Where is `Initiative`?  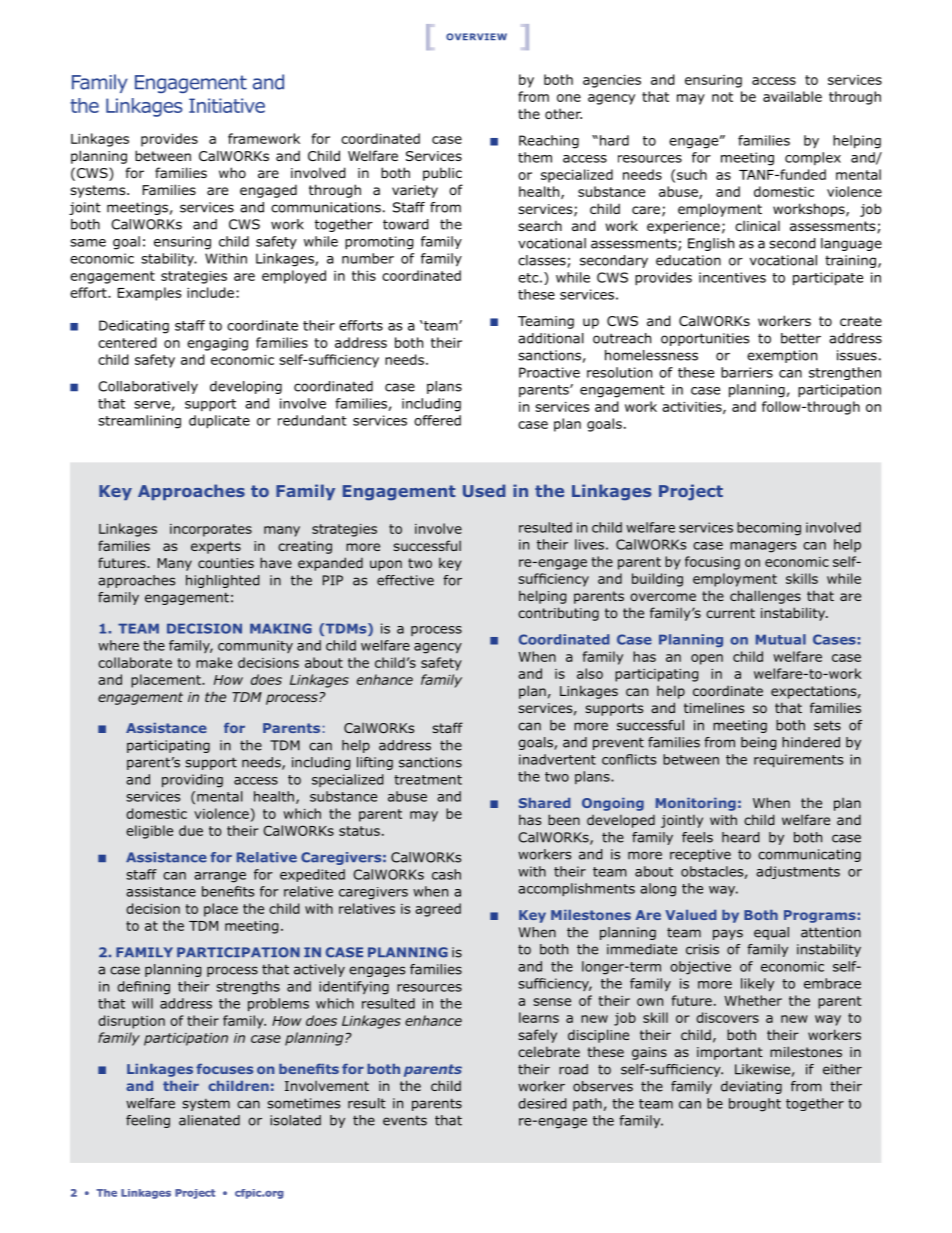 Initiative is located at coordinates (227, 105).
